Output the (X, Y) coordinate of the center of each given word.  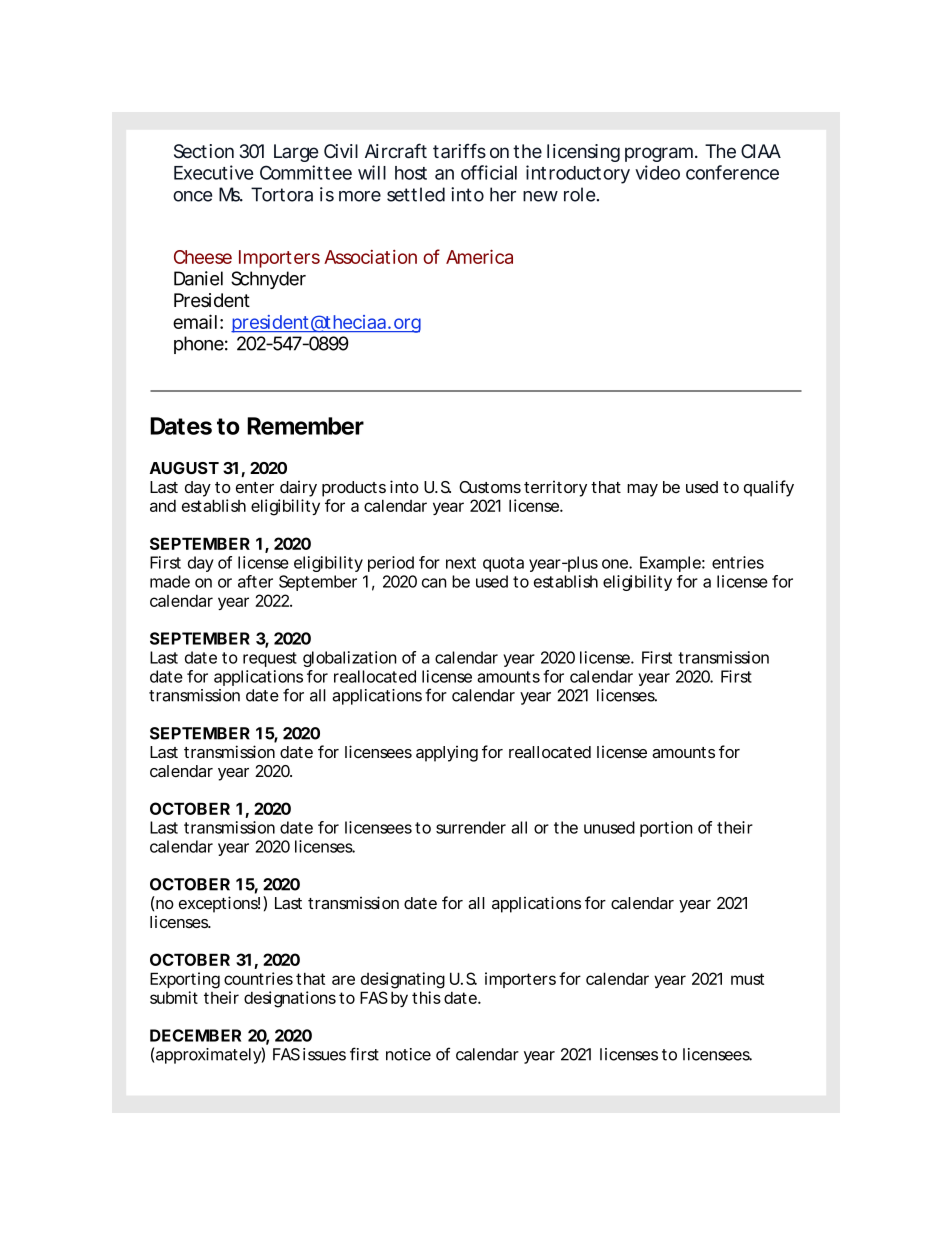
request (270, 659)
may (642, 490)
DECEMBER (195, 1035)
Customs (490, 487)
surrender (471, 827)
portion (666, 829)
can (434, 583)
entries (738, 562)
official (489, 172)
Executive (214, 172)
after (255, 581)
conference (732, 172)
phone (199, 345)
